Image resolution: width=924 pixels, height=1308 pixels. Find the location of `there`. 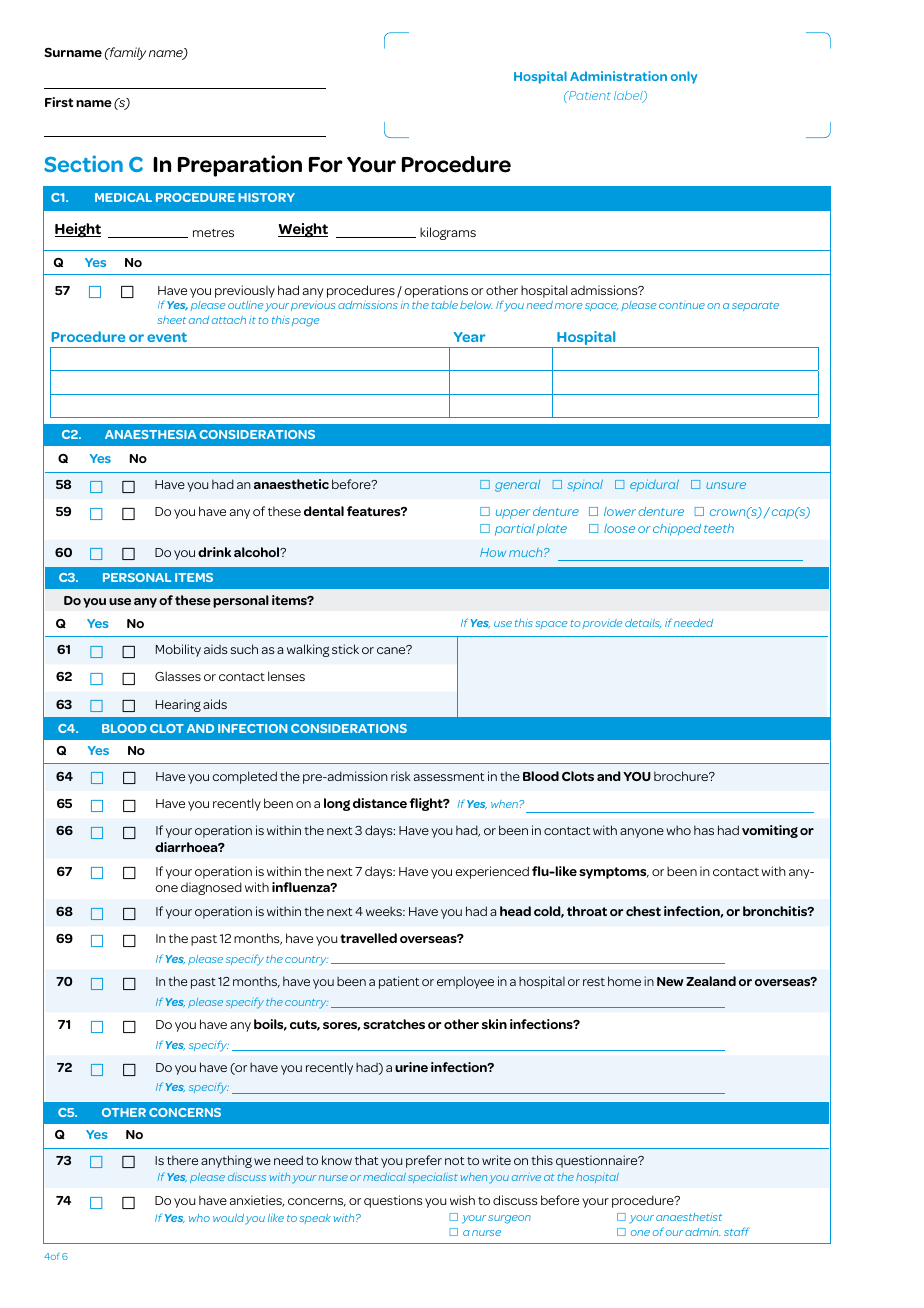

there is located at coordinates (182, 1160).
